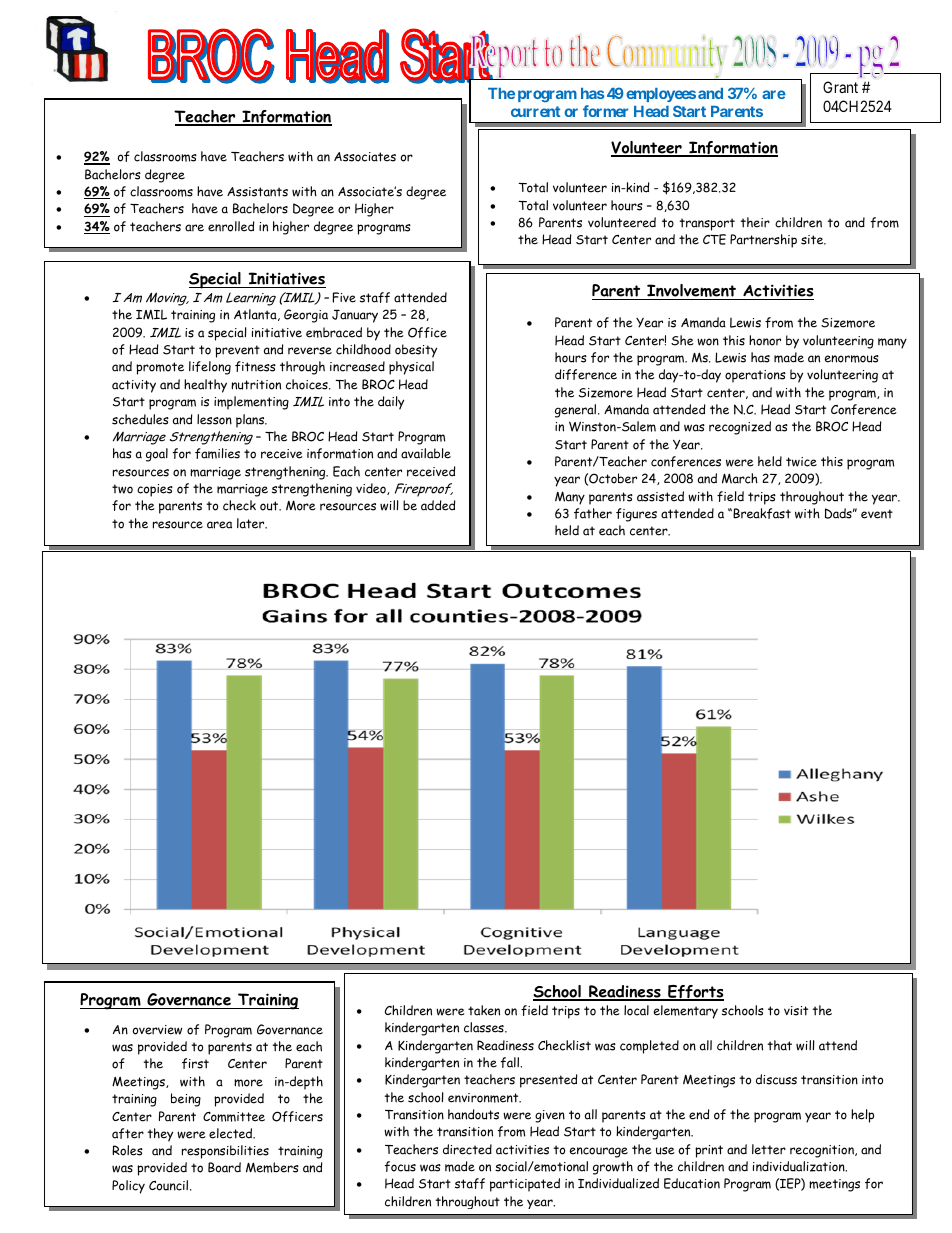 The image size is (952, 1233). I want to click on healthy, so click(205, 386).
